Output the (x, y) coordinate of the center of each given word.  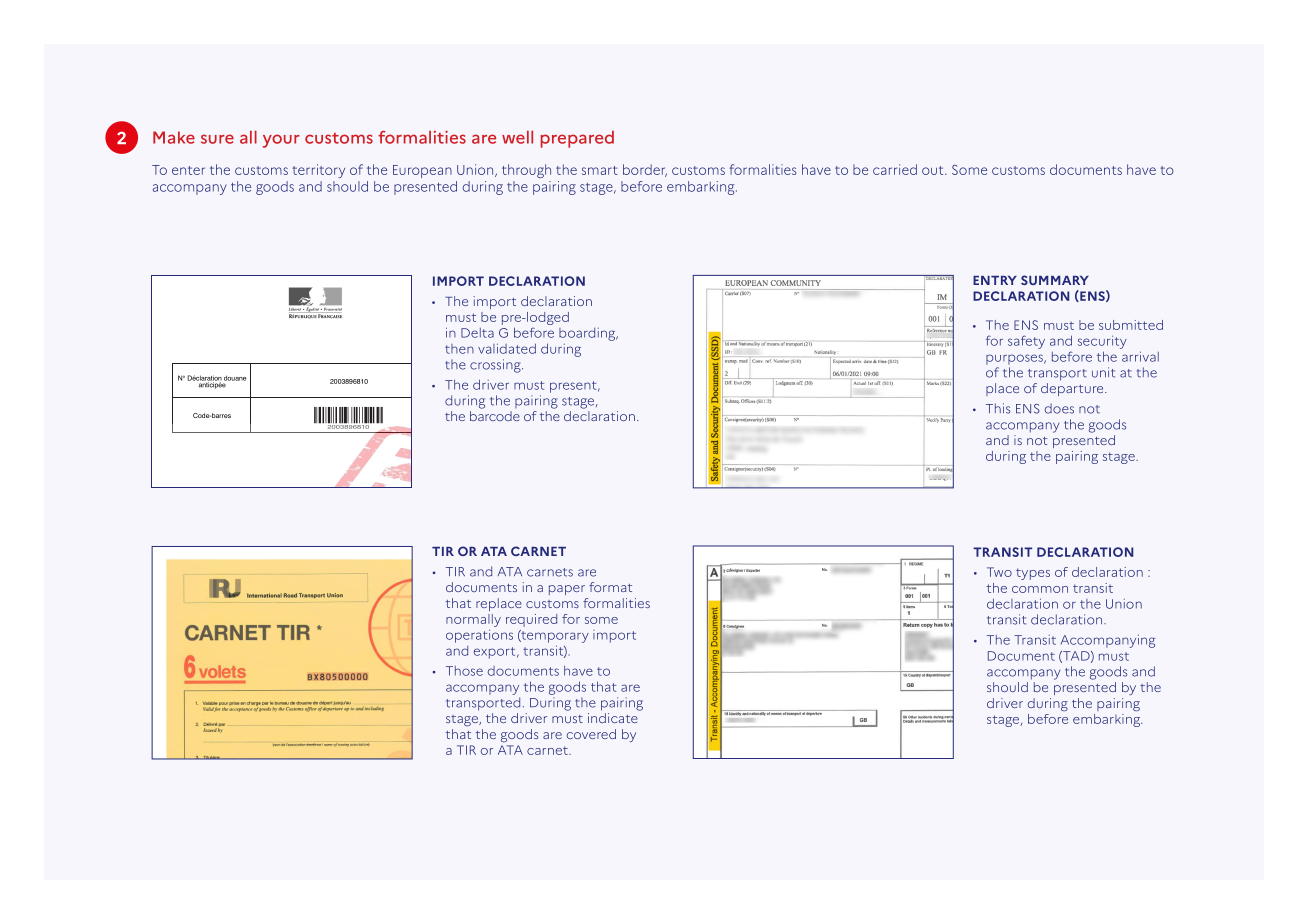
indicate (613, 718)
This (998, 408)
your (281, 141)
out (934, 170)
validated (507, 348)
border (645, 170)
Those (464, 671)
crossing (496, 366)
